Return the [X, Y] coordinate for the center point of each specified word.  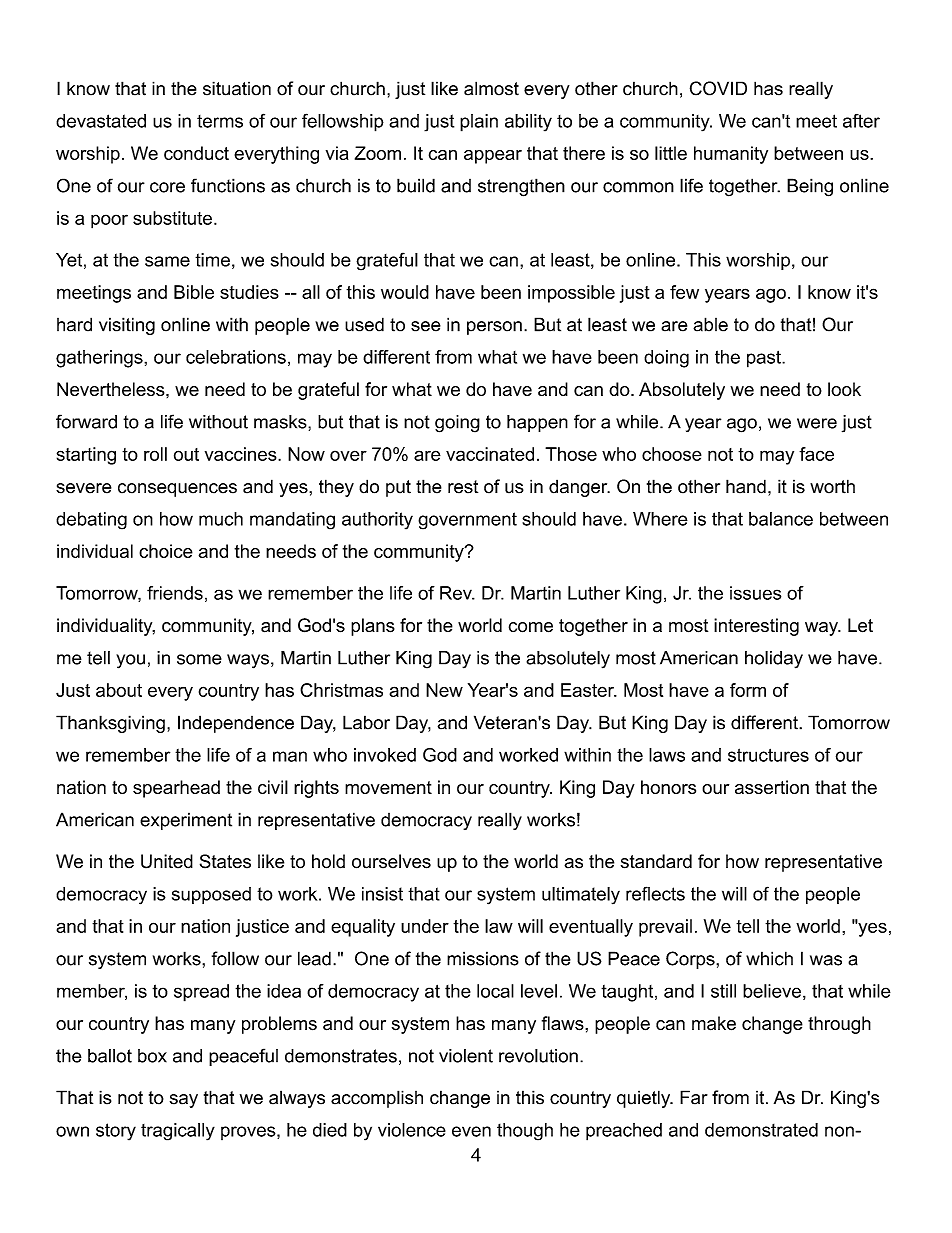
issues [755, 593]
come [531, 627]
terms [220, 121]
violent [466, 1056]
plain [479, 123]
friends [175, 593]
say [184, 1101]
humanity [731, 155]
